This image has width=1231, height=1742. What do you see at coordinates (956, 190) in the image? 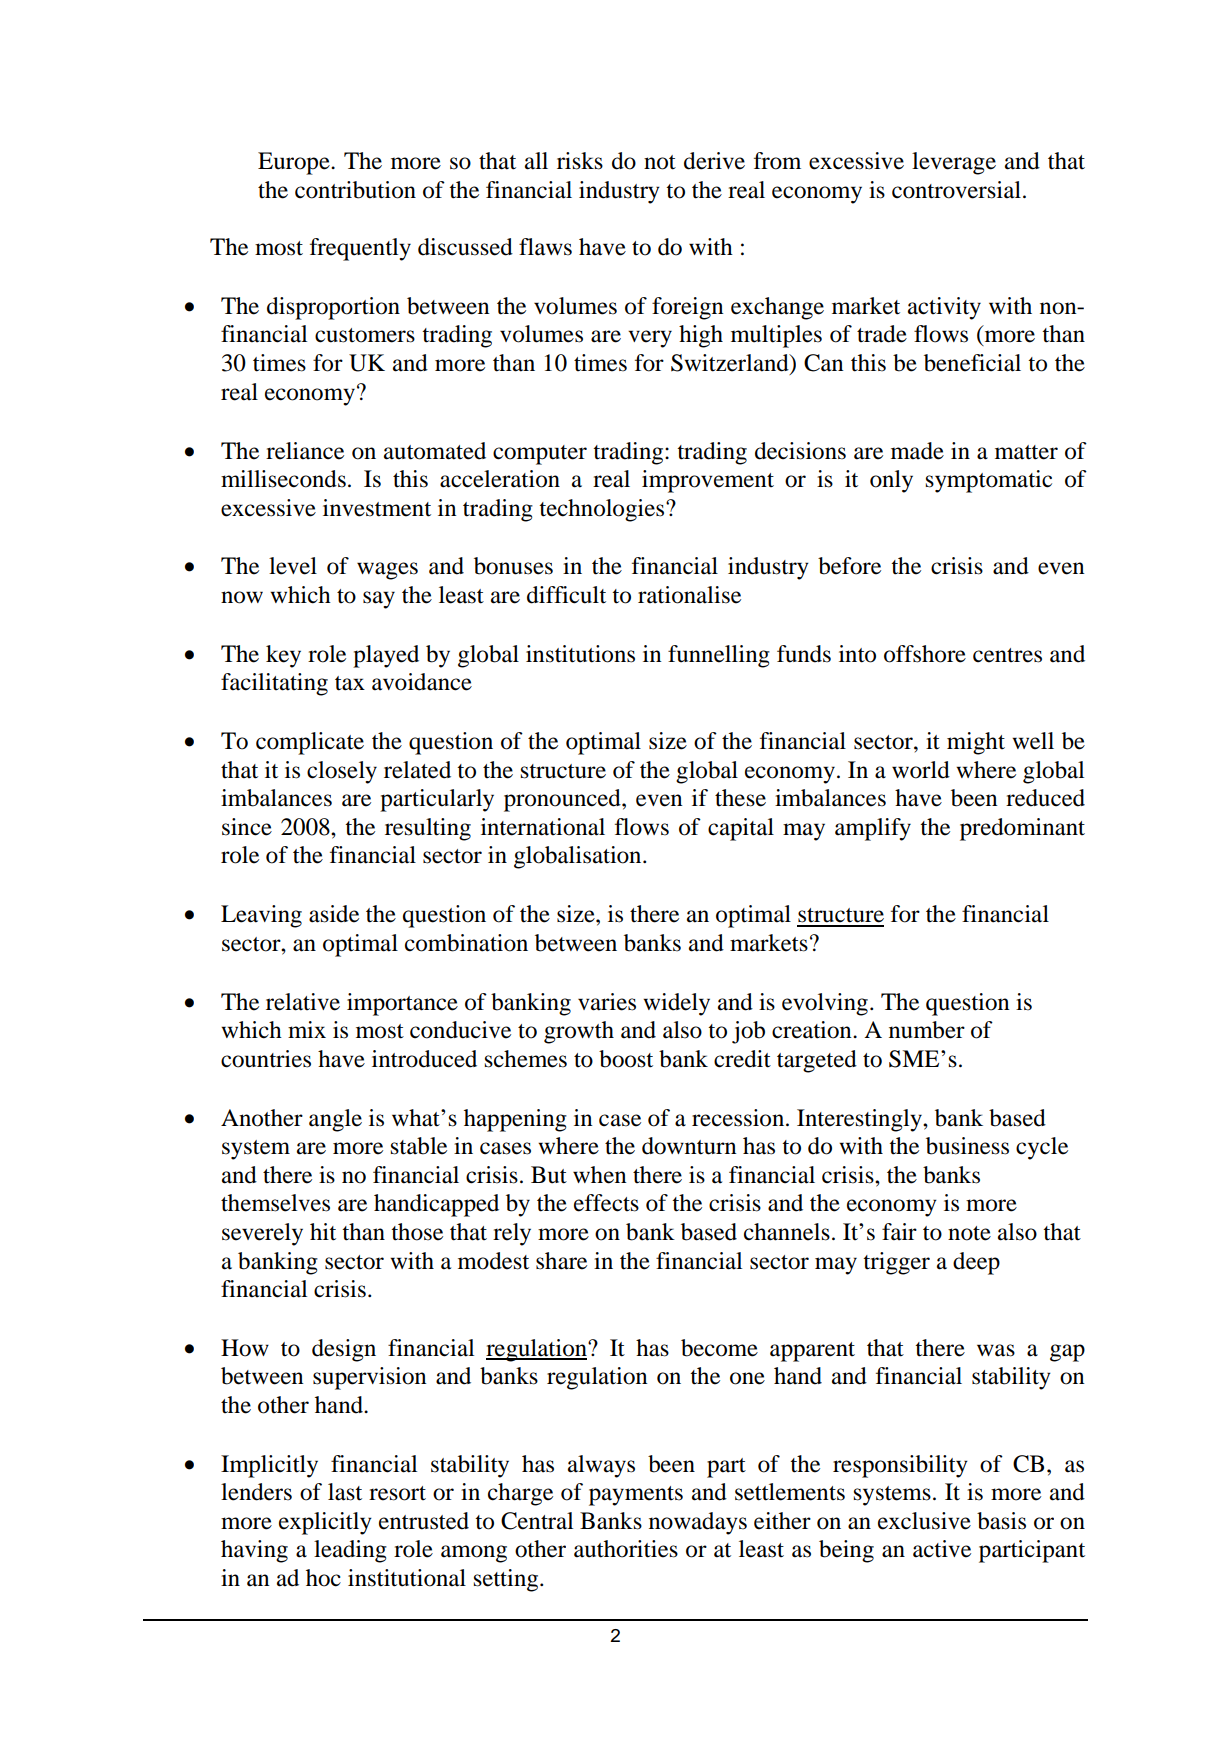
I see `controversial` at bounding box center [956, 190].
